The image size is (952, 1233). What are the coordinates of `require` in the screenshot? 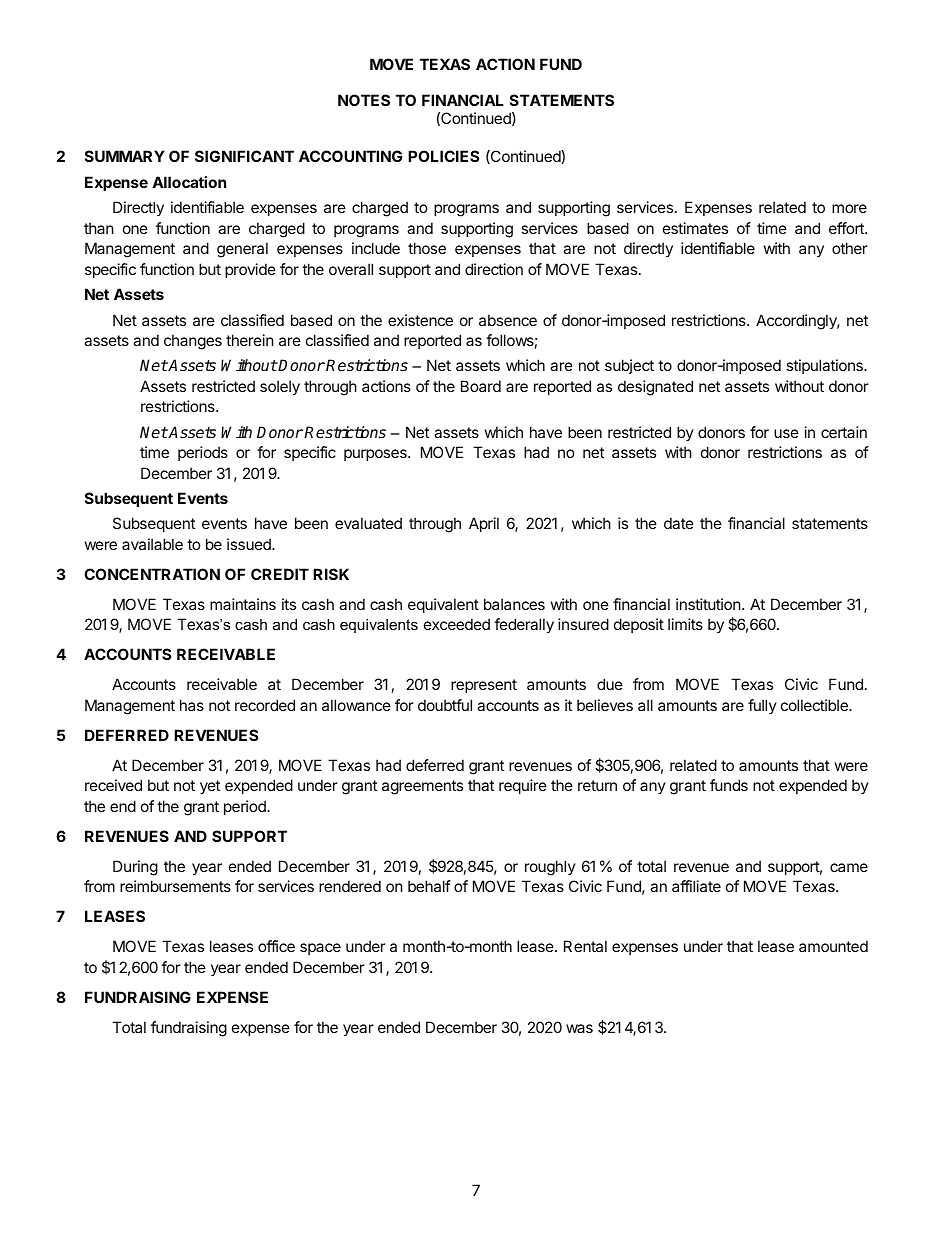 It's located at (523, 786).
